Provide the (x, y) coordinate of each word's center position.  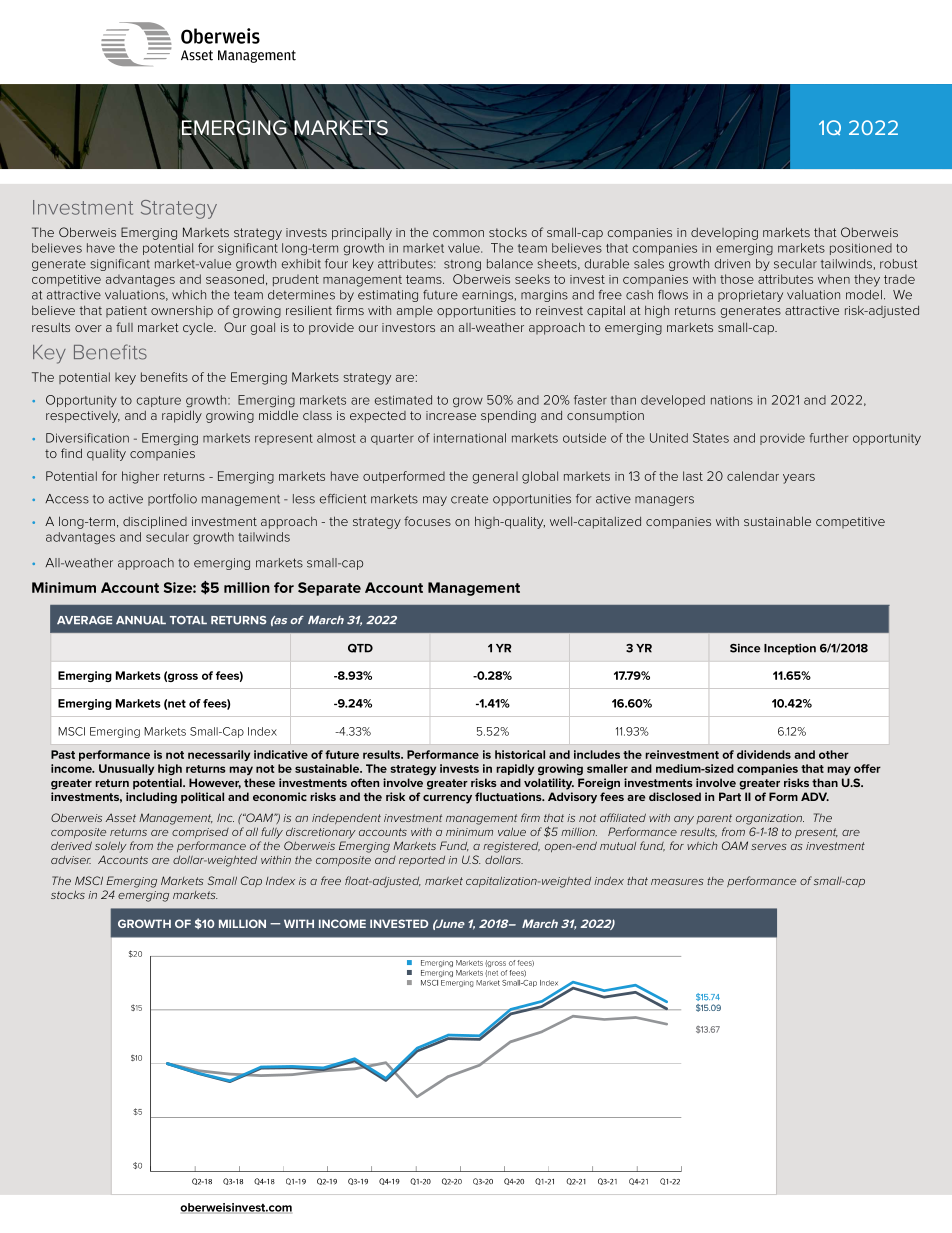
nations (732, 400)
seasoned (235, 279)
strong (462, 265)
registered (511, 847)
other (834, 754)
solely (111, 847)
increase (451, 415)
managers (664, 501)
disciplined (155, 522)
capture (159, 401)
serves (769, 847)
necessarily (219, 755)
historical (520, 754)
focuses (427, 521)
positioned (861, 249)
